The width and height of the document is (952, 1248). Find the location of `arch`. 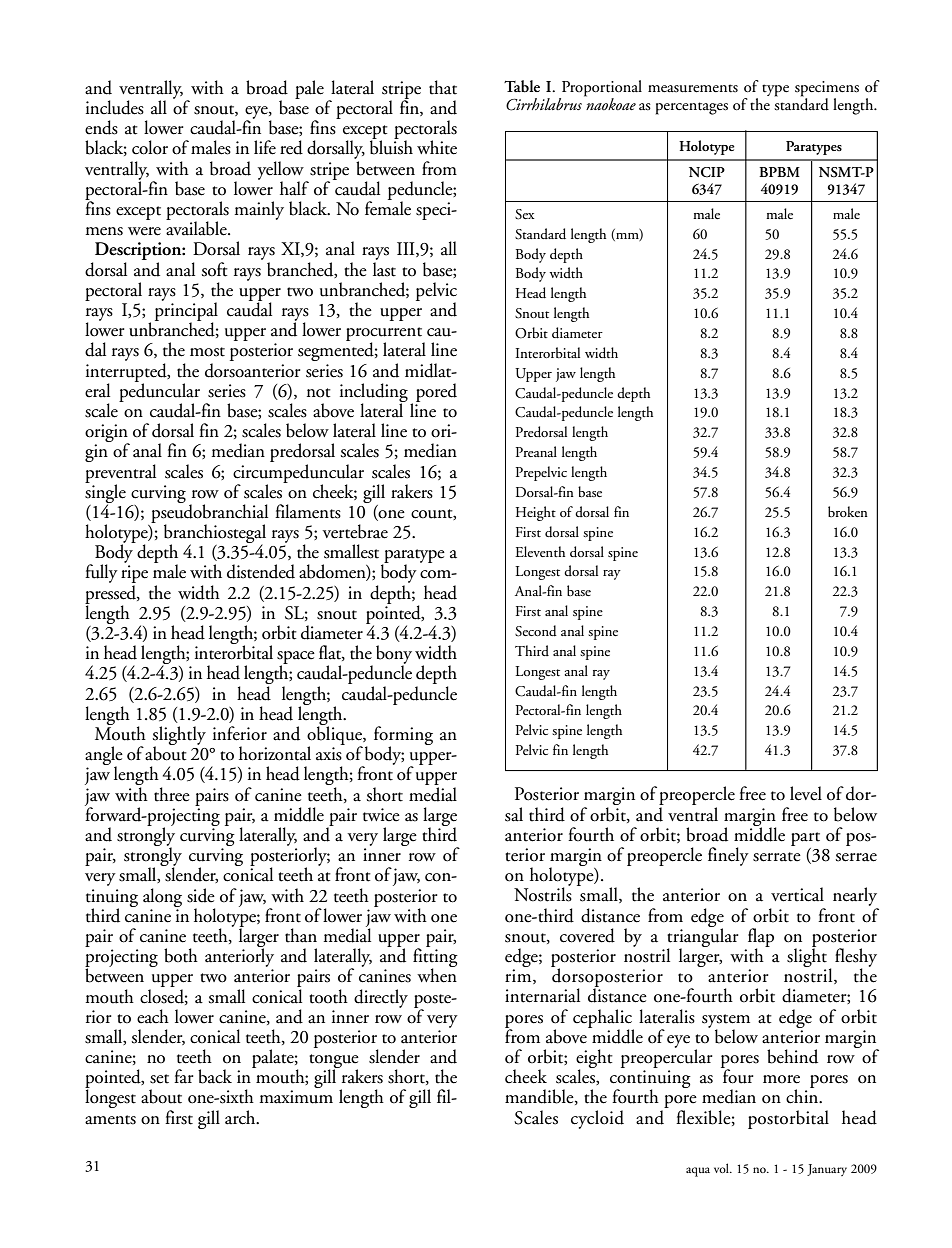

arch is located at coordinates (241, 1117).
